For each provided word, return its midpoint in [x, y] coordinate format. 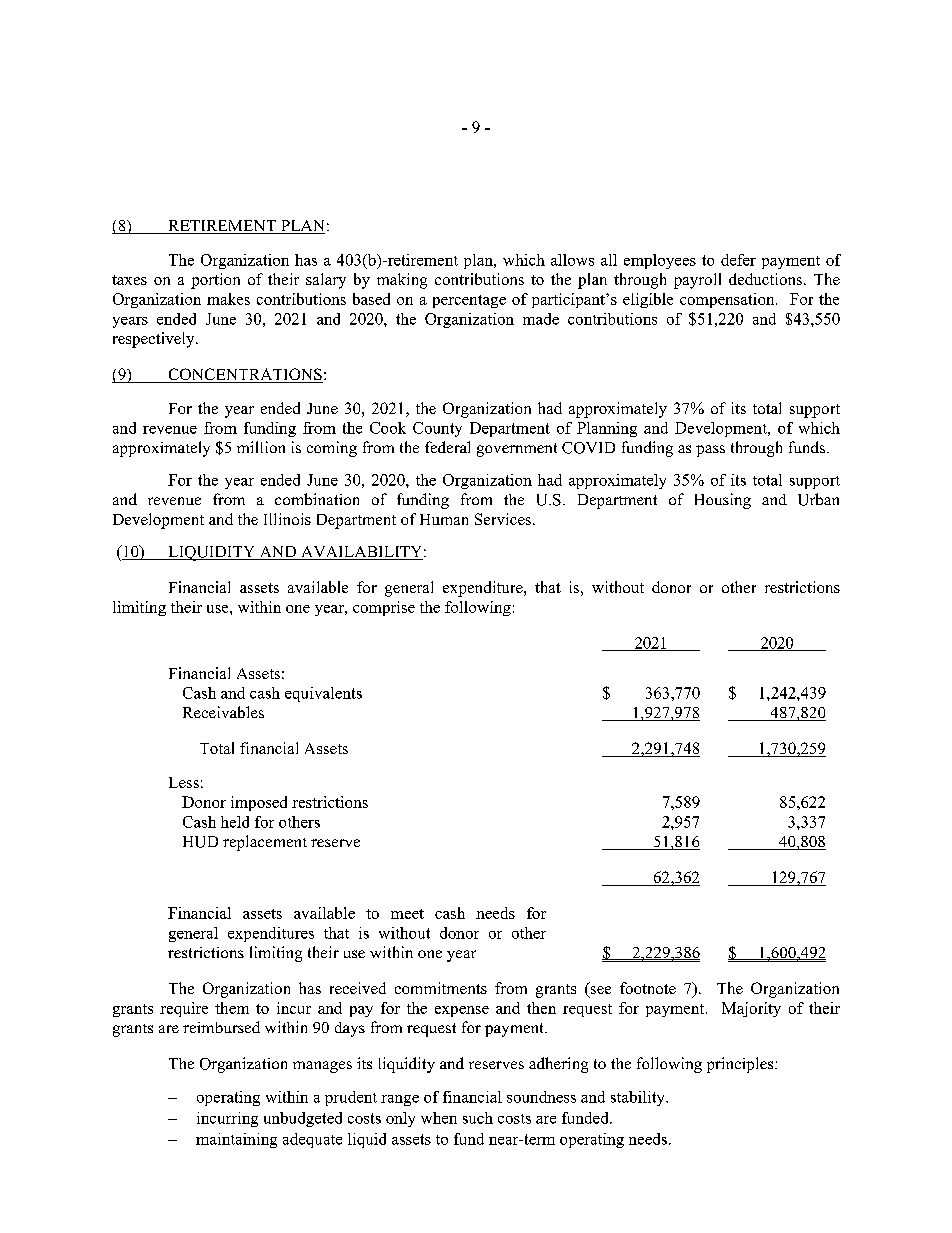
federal [447, 447]
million [261, 447]
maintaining [236, 1140]
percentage [469, 301]
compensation [728, 300]
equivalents [323, 694]
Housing [723, 501]
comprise [384, 608]
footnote [648, 988]
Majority [751, 1009]
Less [184, 782]
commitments [441, 988]
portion [215, 281]
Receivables [223, 712]
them [232, 1008]
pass [710, 451]
